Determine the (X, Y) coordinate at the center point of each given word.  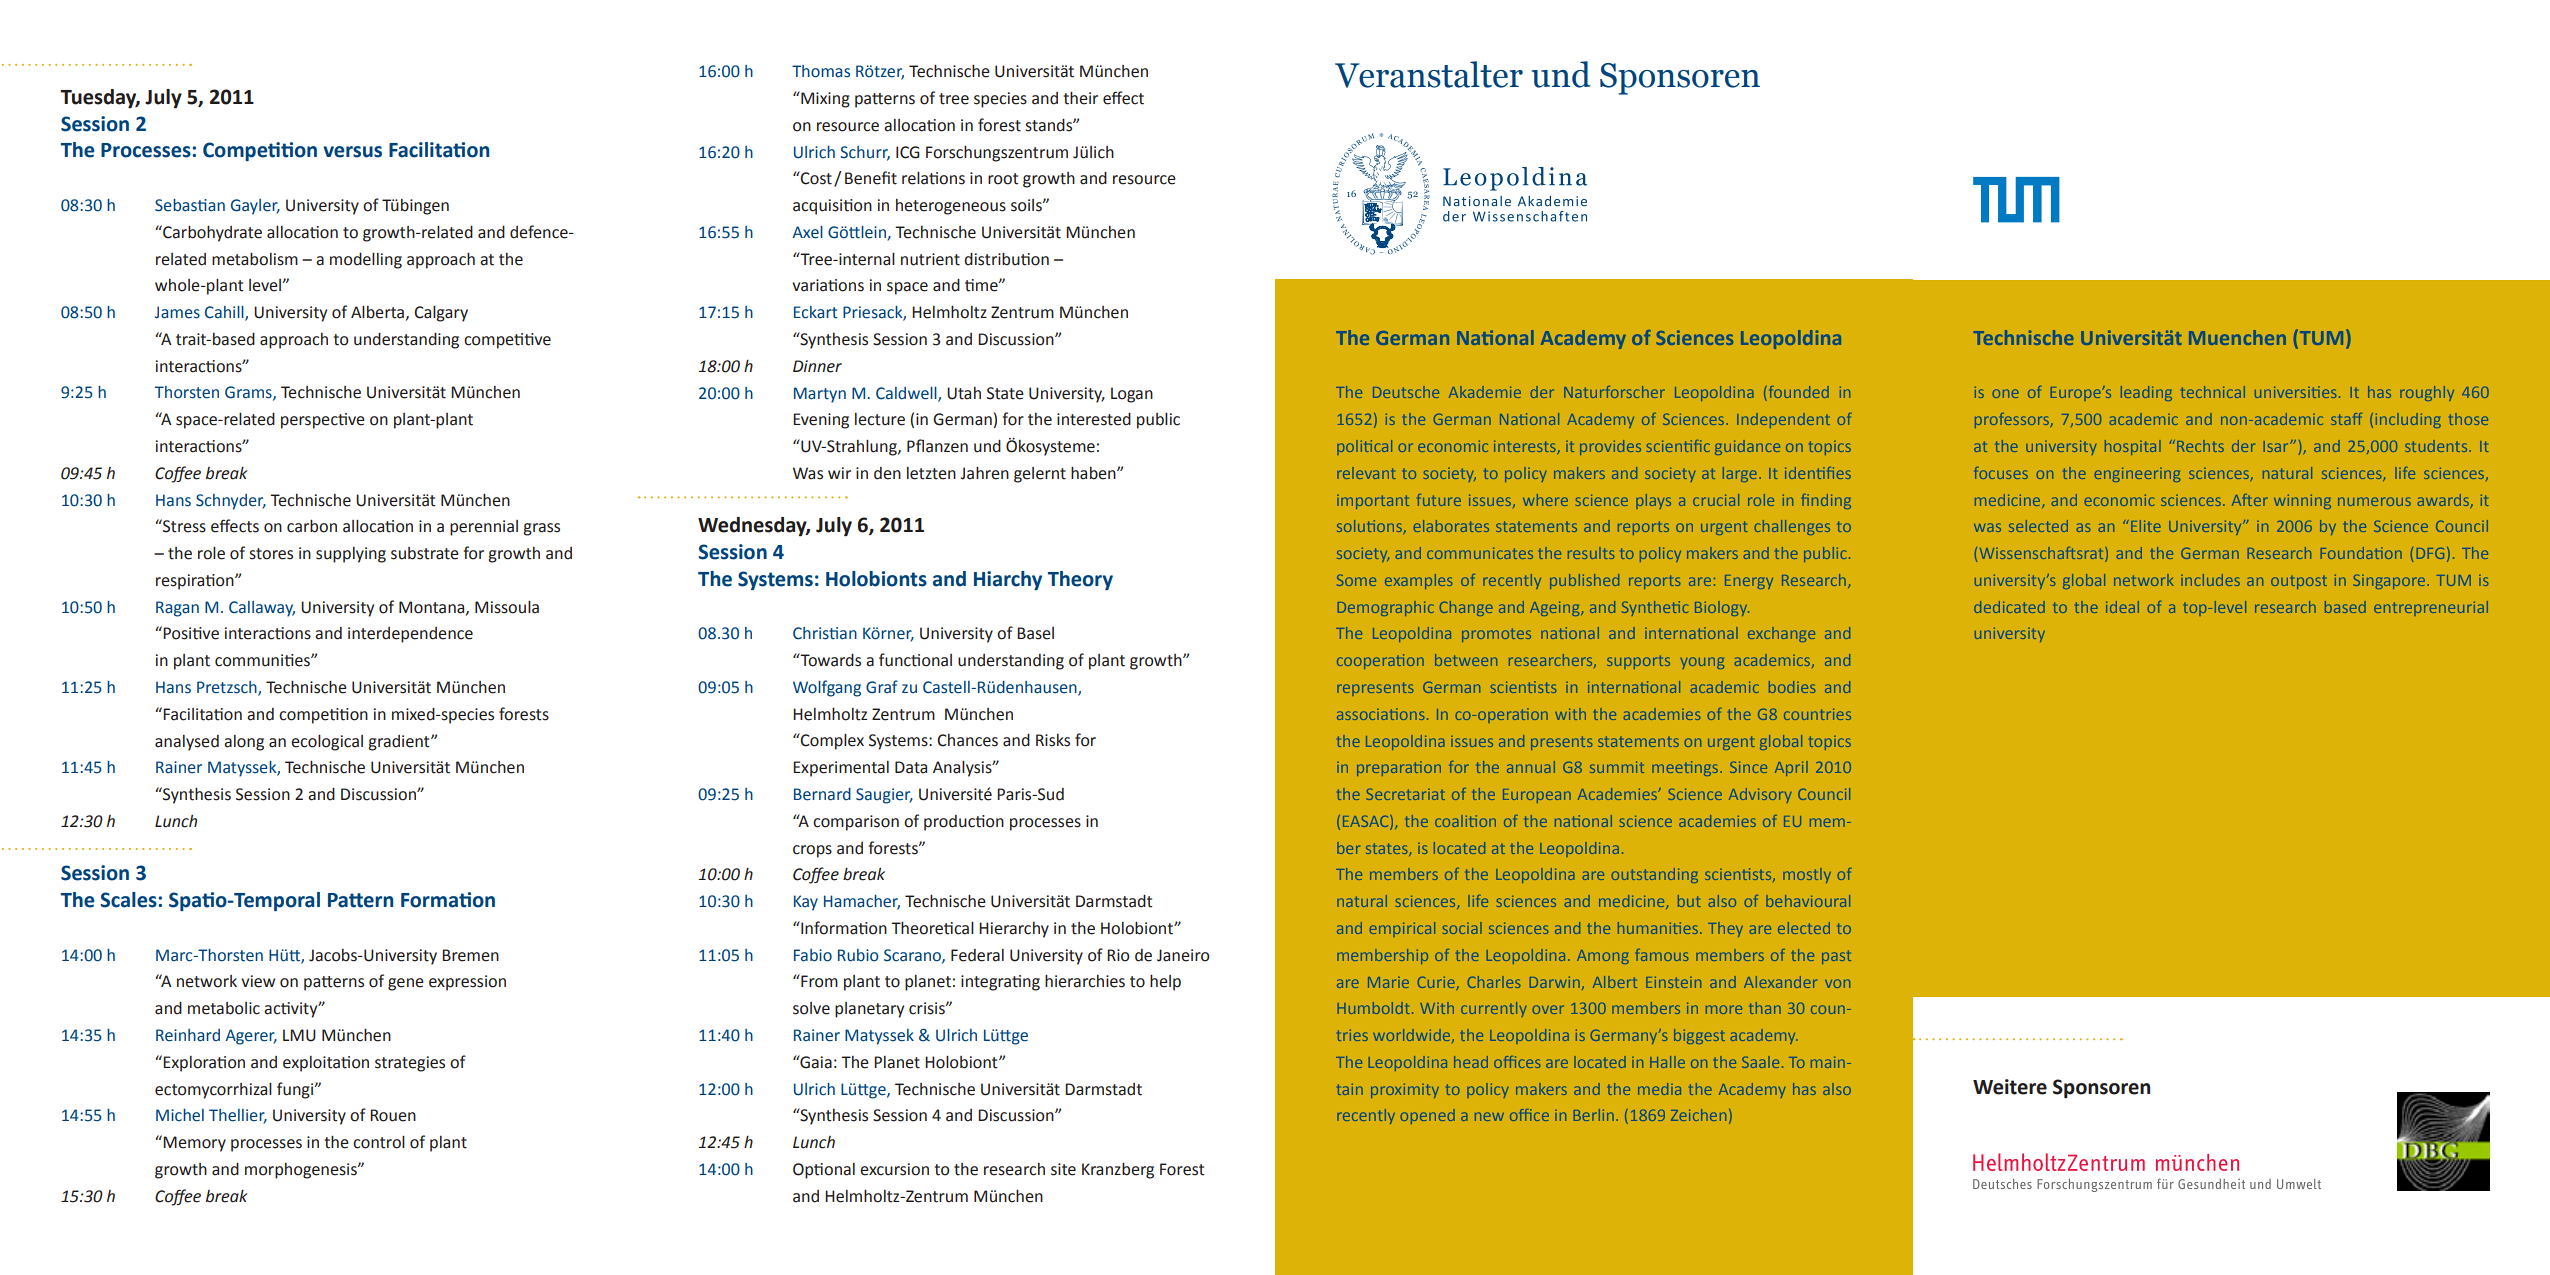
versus (352, 152)
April (1791, 768)
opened (1428, 1116)
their (1080, 98)
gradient (400, 743)
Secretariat (1405, 794)
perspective (323, 421)
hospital (2133, 447)
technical (2213, 392)
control (379, 1142)
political (1365, 447)
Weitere (2010, 1087)
